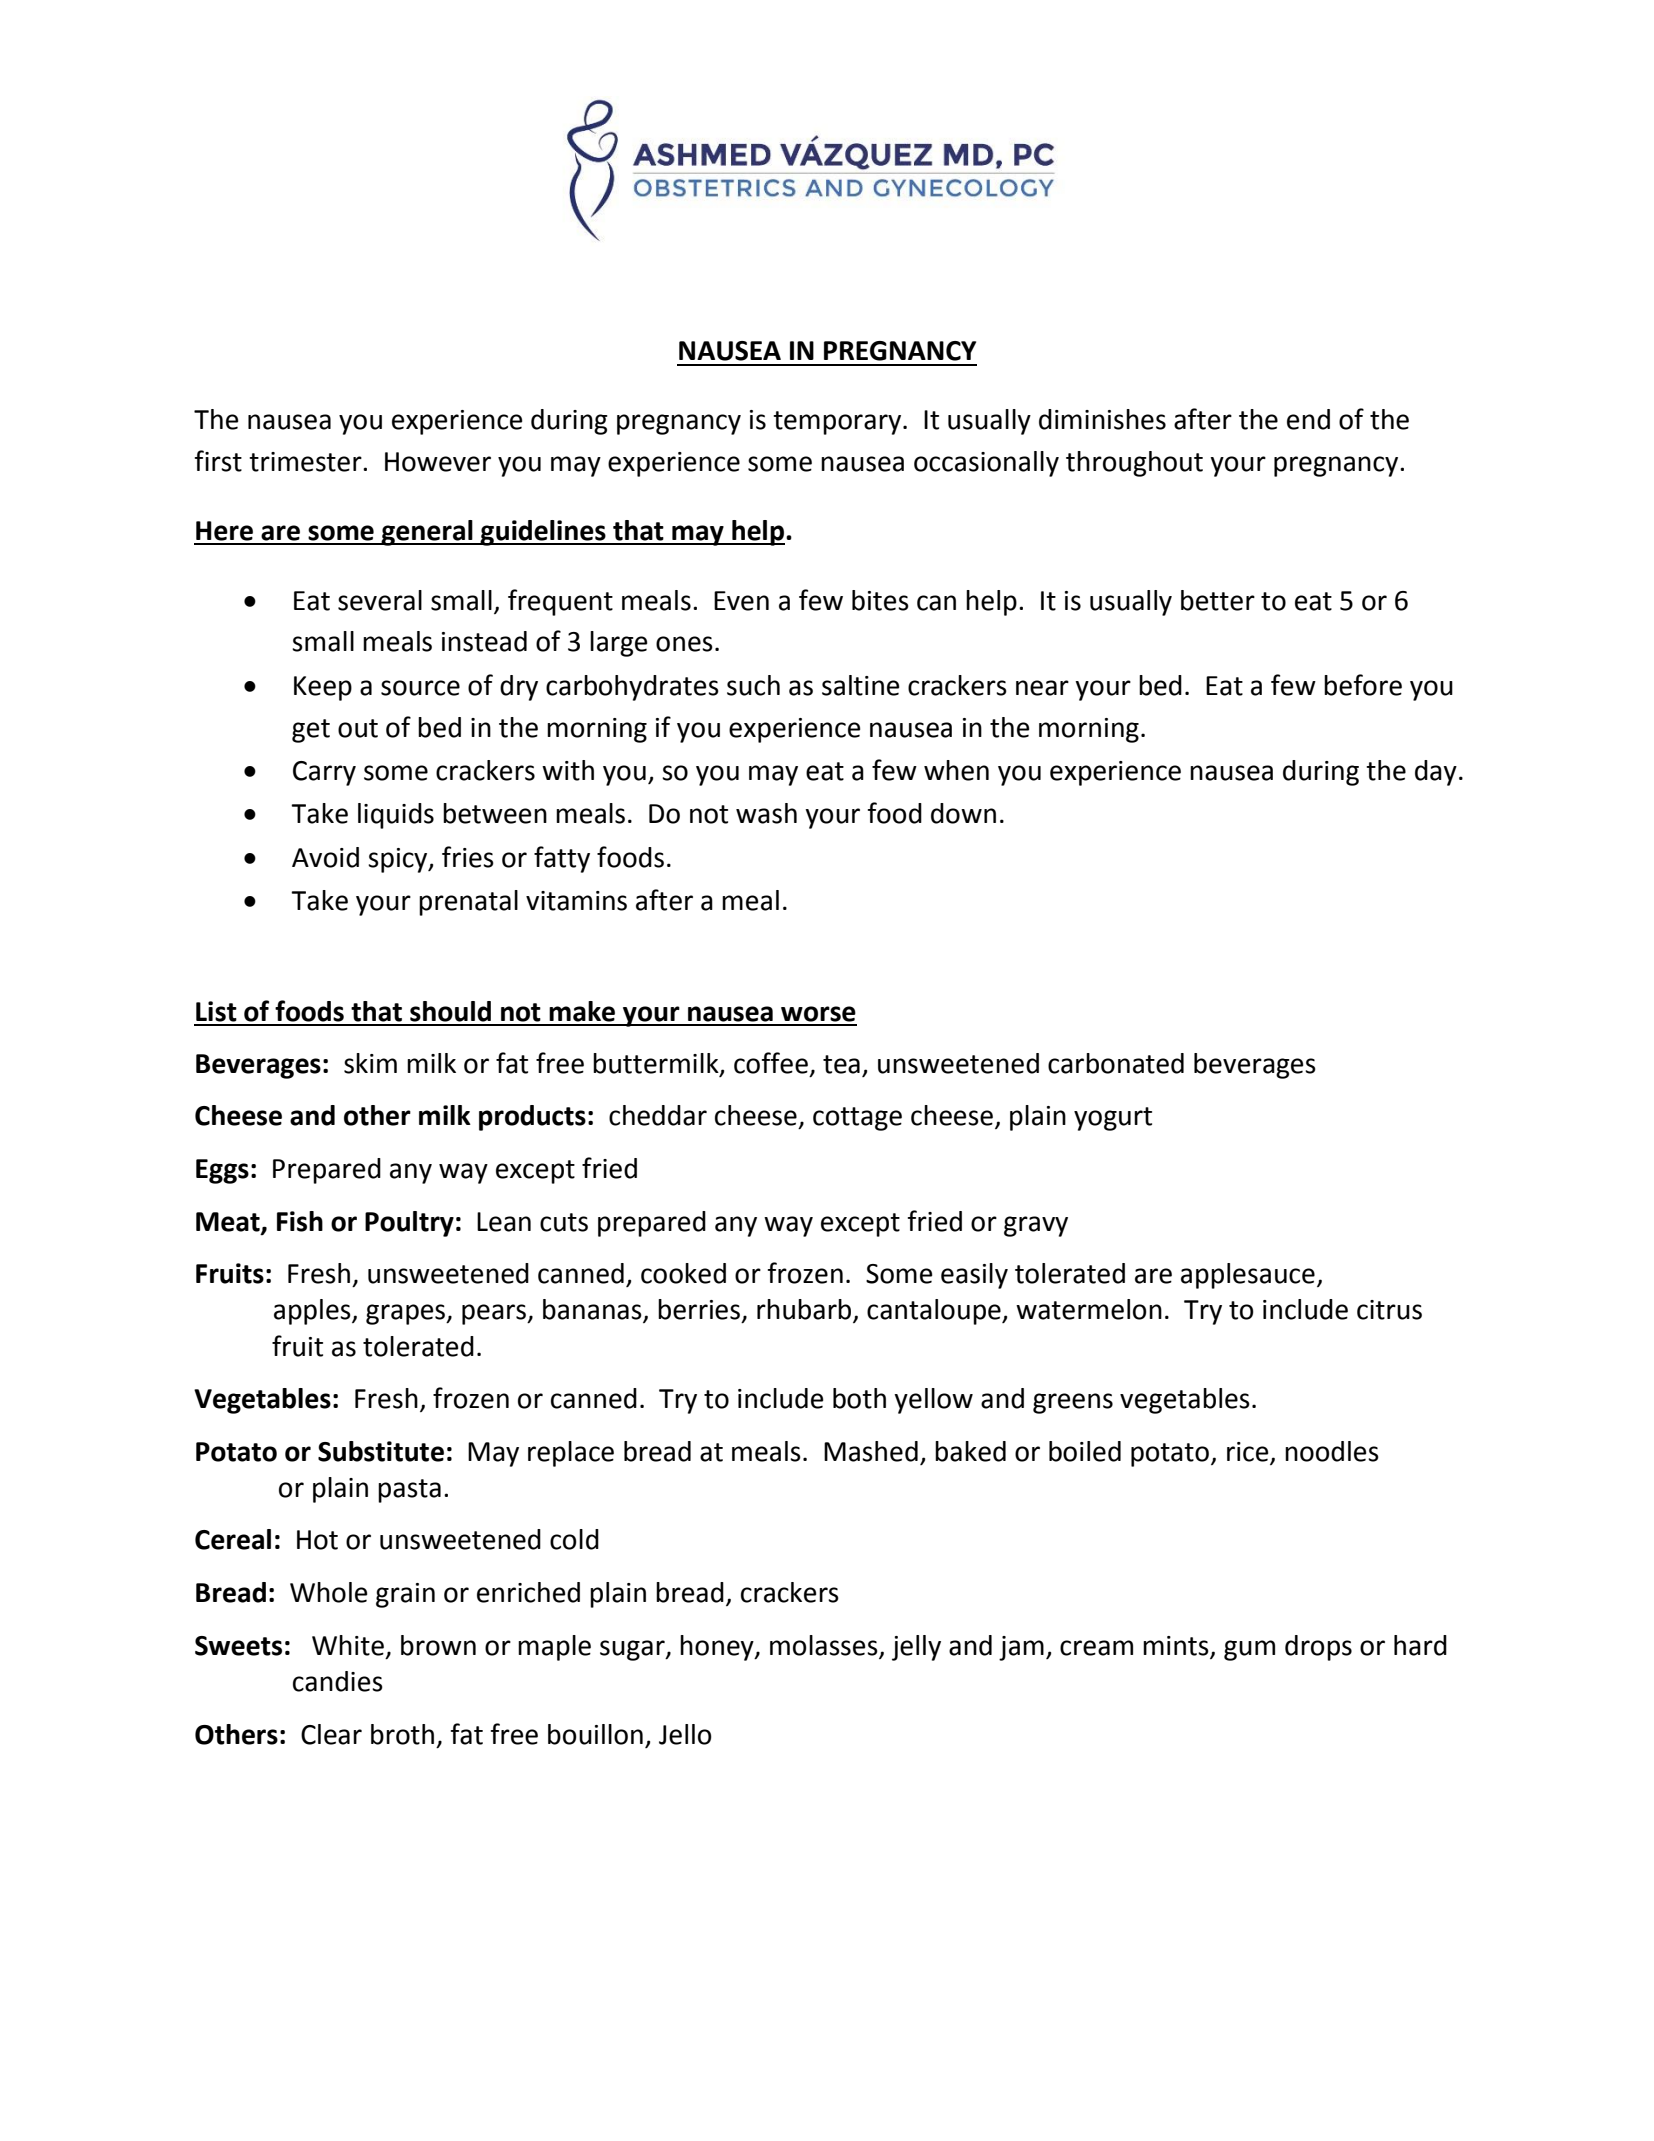 The height and width of the page is (2141, 1654). I want to click on coffee, so click(771, 1063).
